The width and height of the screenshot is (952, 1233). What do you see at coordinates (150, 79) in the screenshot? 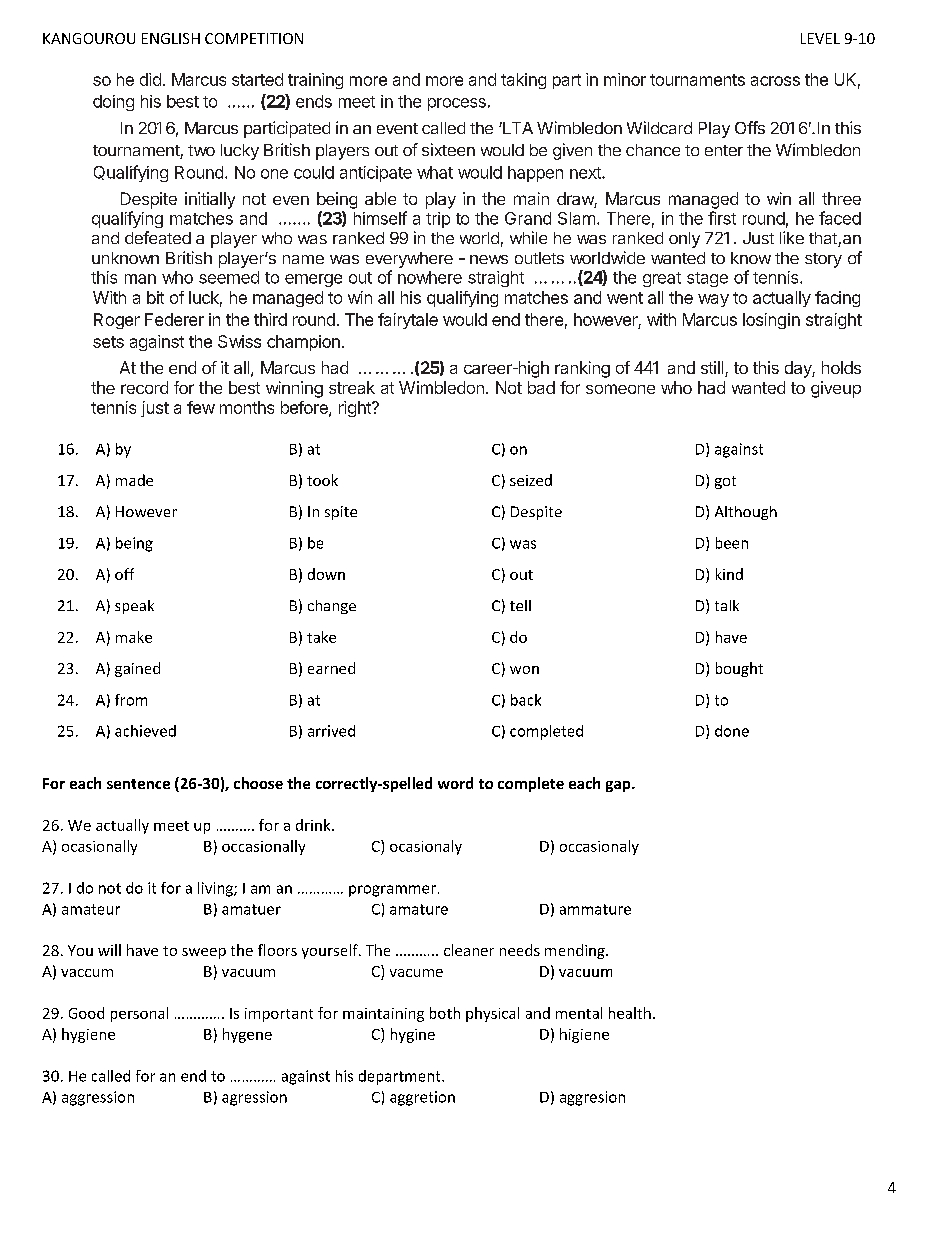
I see `did` at bounding box center [150, 79].
